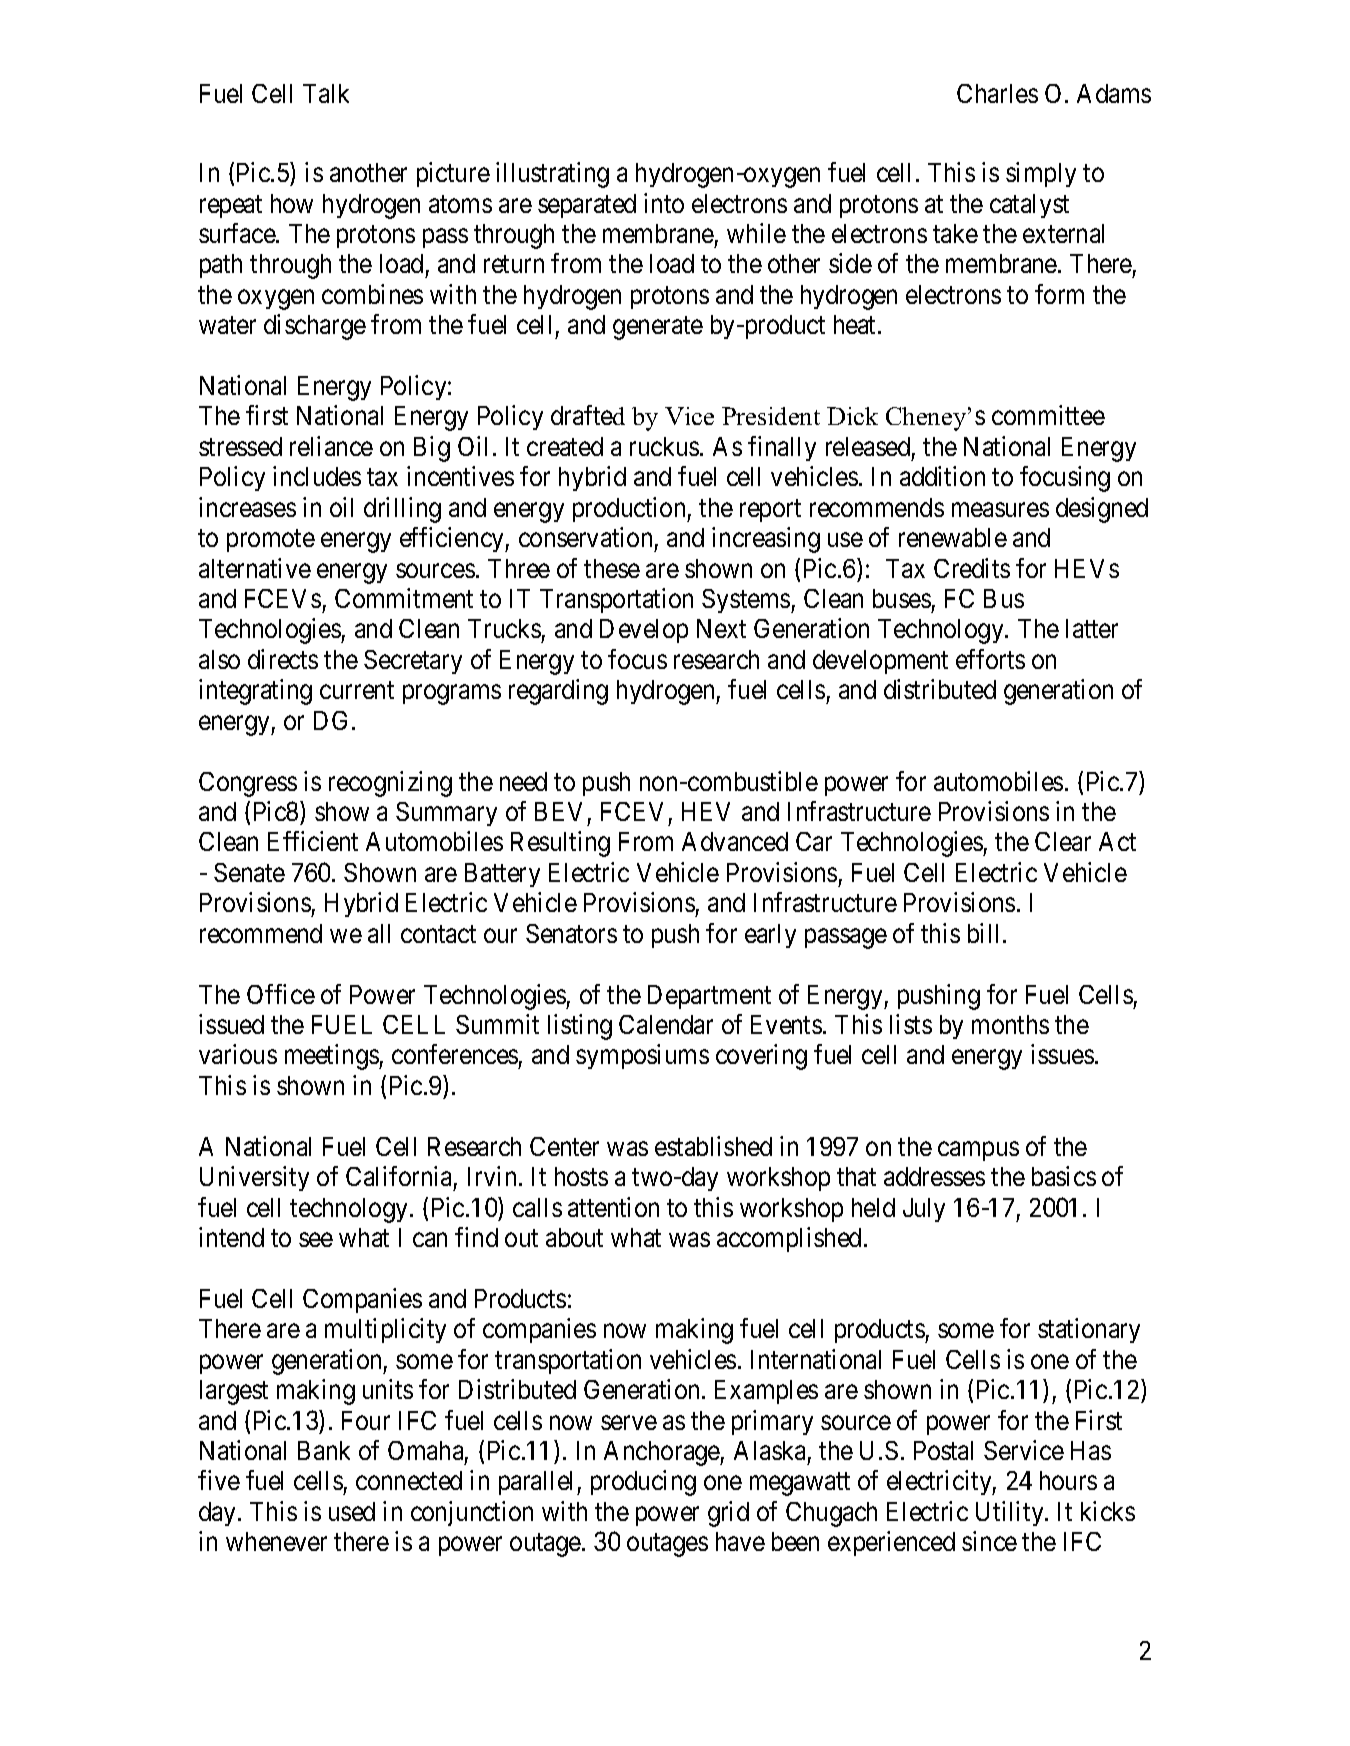  Describe the element at coordinates (664, 203) in the page. I see `into` at that location.
